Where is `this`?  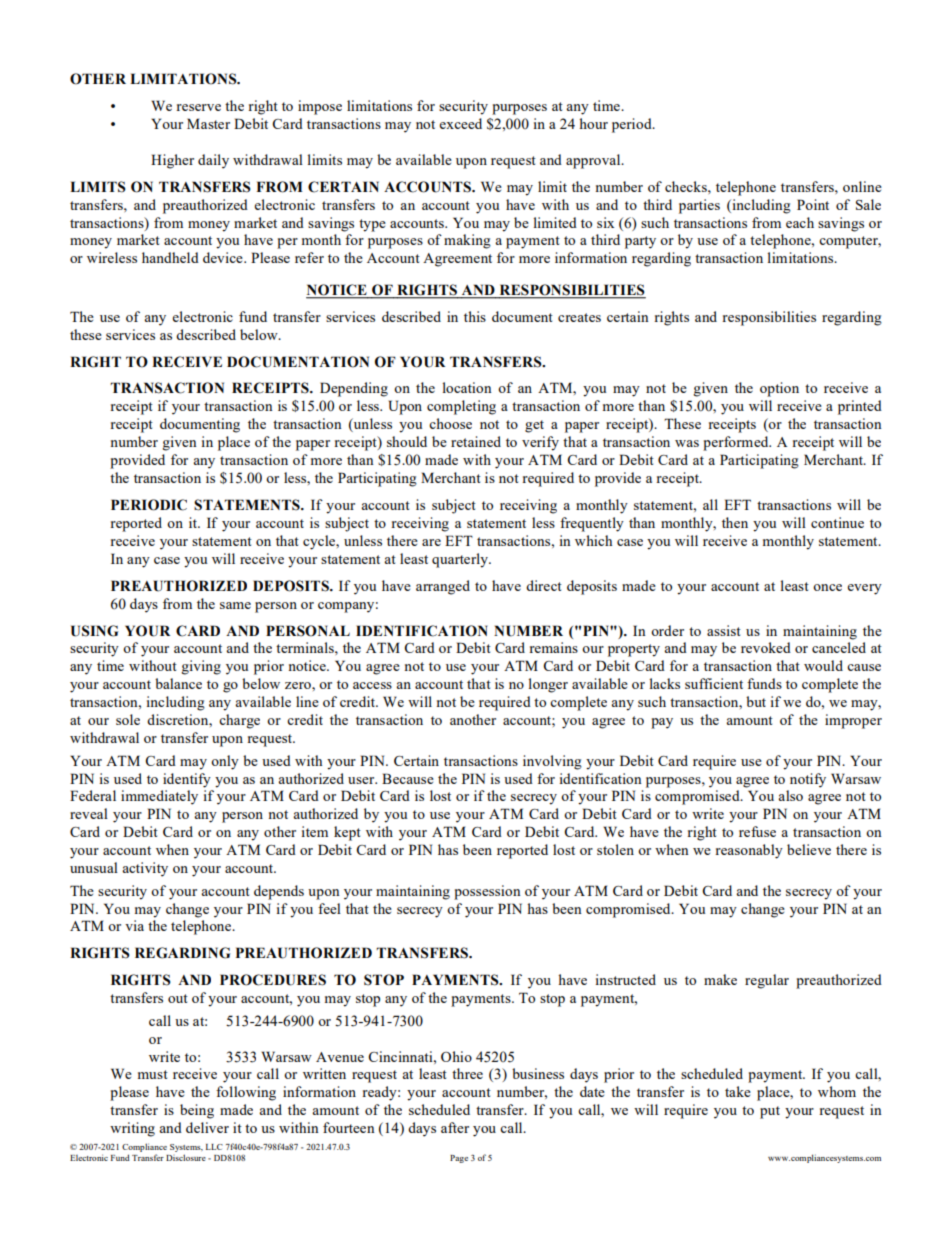
this is located at coordinates (475, 316).
